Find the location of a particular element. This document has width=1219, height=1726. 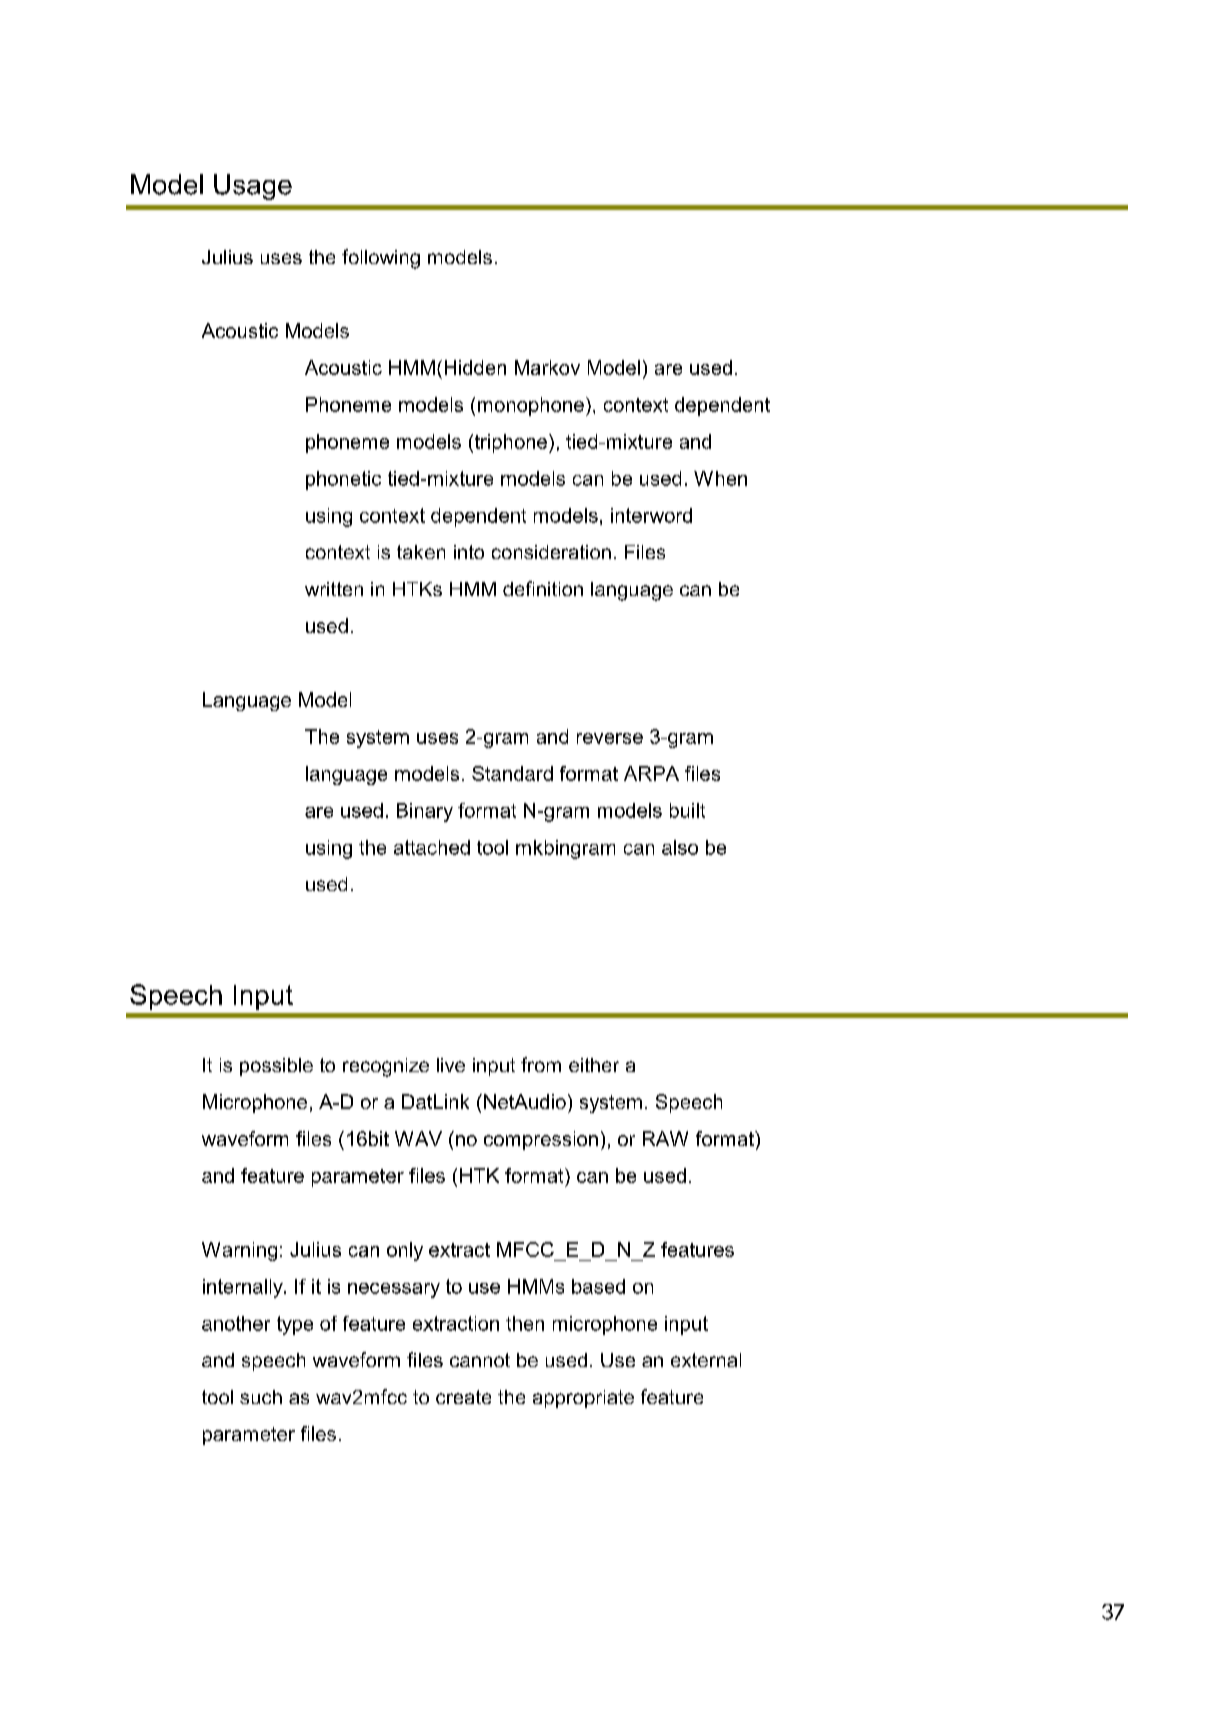

Usage is located at coordinates (253, 187).
